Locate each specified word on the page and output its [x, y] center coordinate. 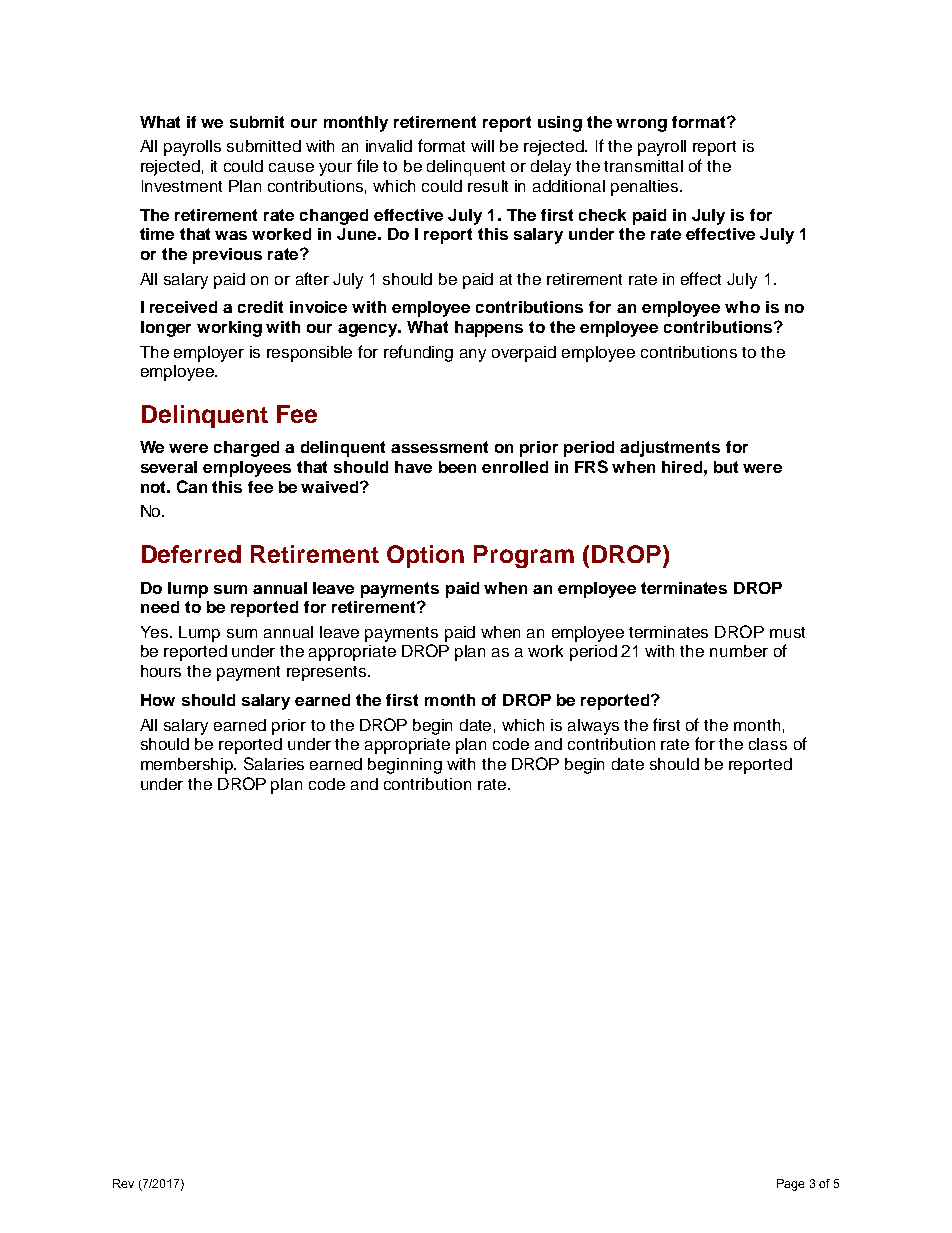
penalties [646, 188]
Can [192, 486]
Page [790, 1185]
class [768, 744]
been [457, 467]
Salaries [274, 763]
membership [188, 766]
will [482, 146]
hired [682, 467]
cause [291, 167]
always [593, 727]
